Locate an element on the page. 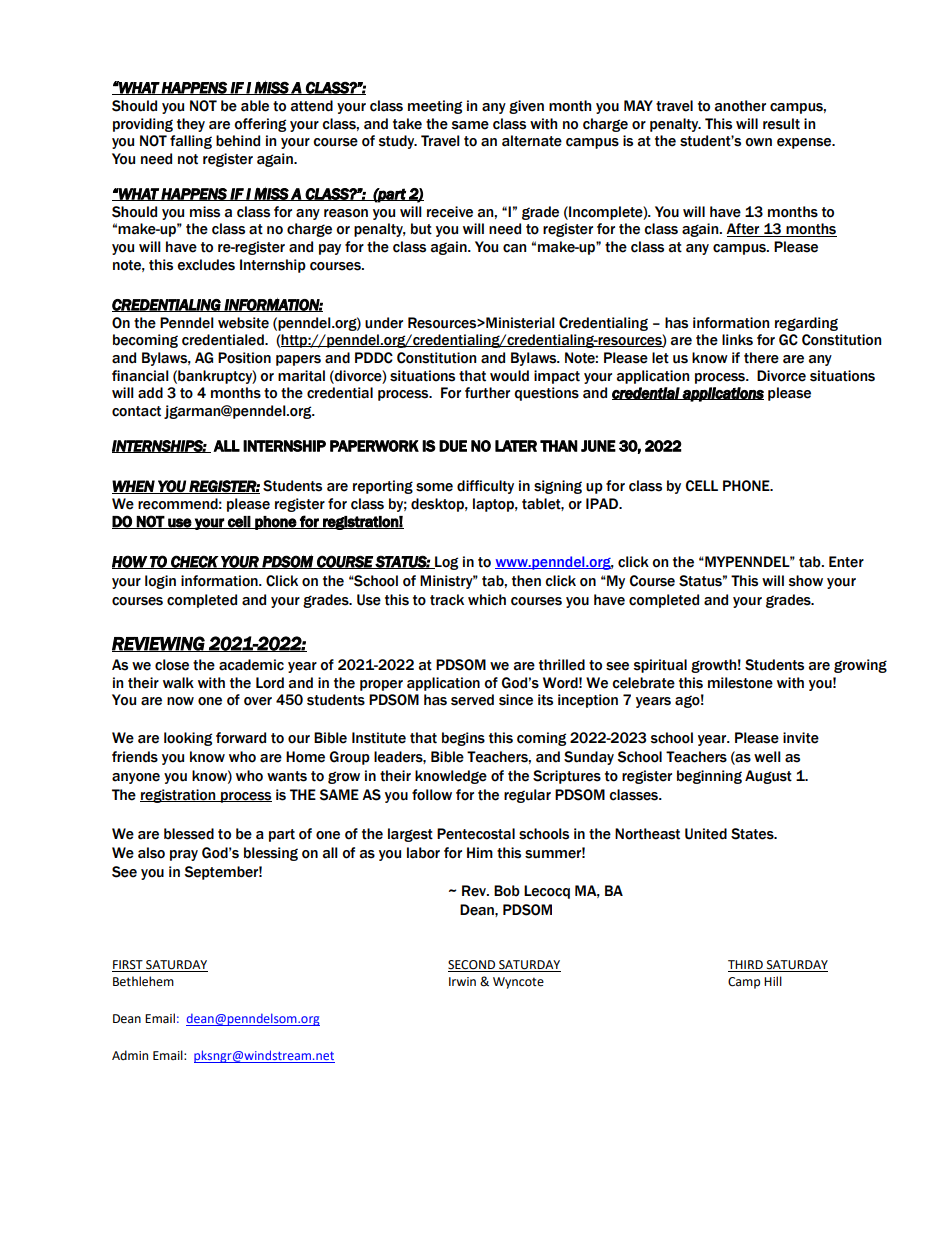 This page has height=1233, width=952. which is located at coordinates (487, 600).
